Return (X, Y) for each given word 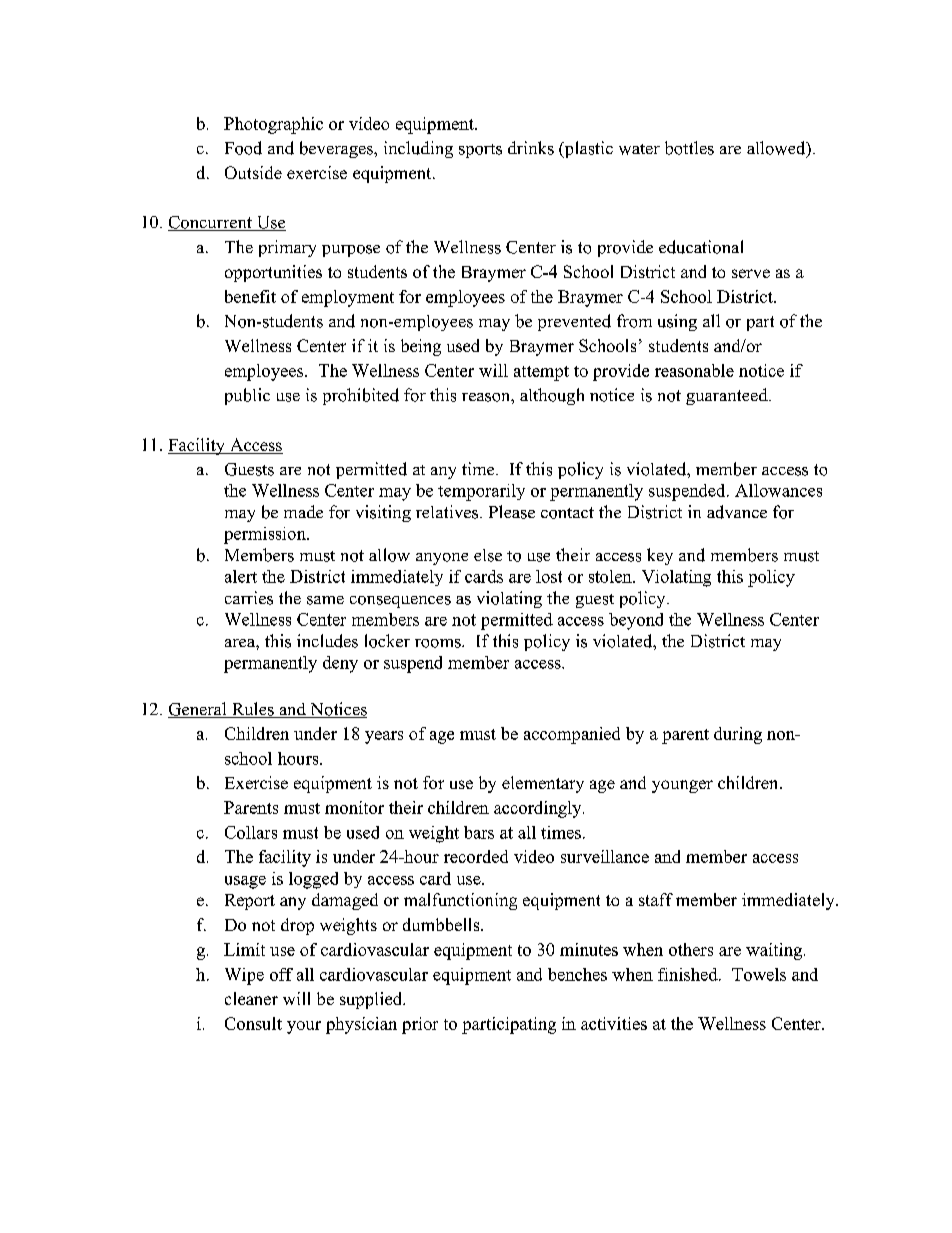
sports (480, 151)
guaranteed (728, 396)
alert (241, 576)
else (488, 555)
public (247, 396)
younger (682, 786)
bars (479, 832)
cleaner (251, 998)
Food (243, 148)
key (660, 556)
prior (420, 1025)
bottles (689, 148)
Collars (251, 832)
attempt (541, 373)
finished (689, 974)
